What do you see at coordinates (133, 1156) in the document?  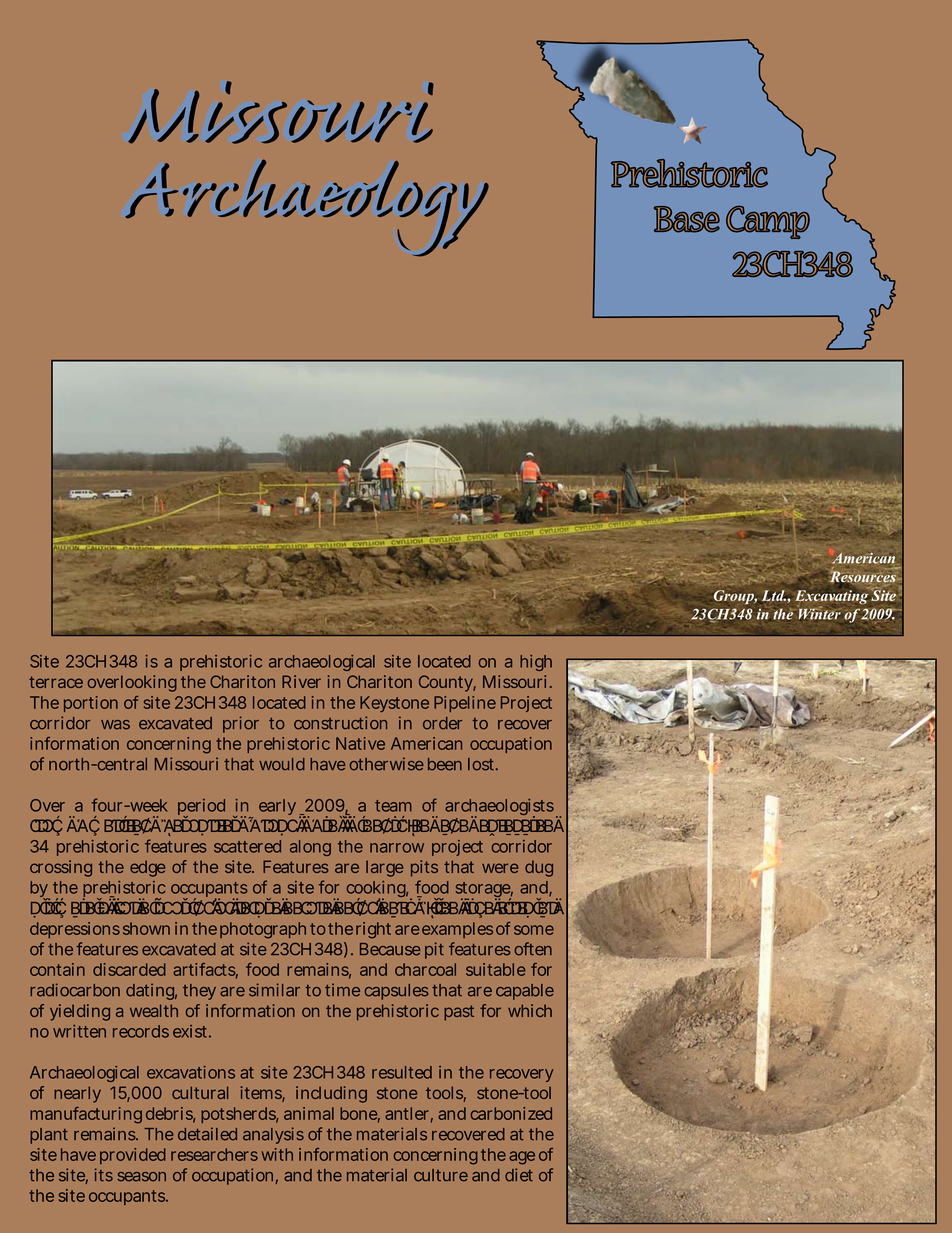 I see `provided` at bounding box center [133, 1156].
